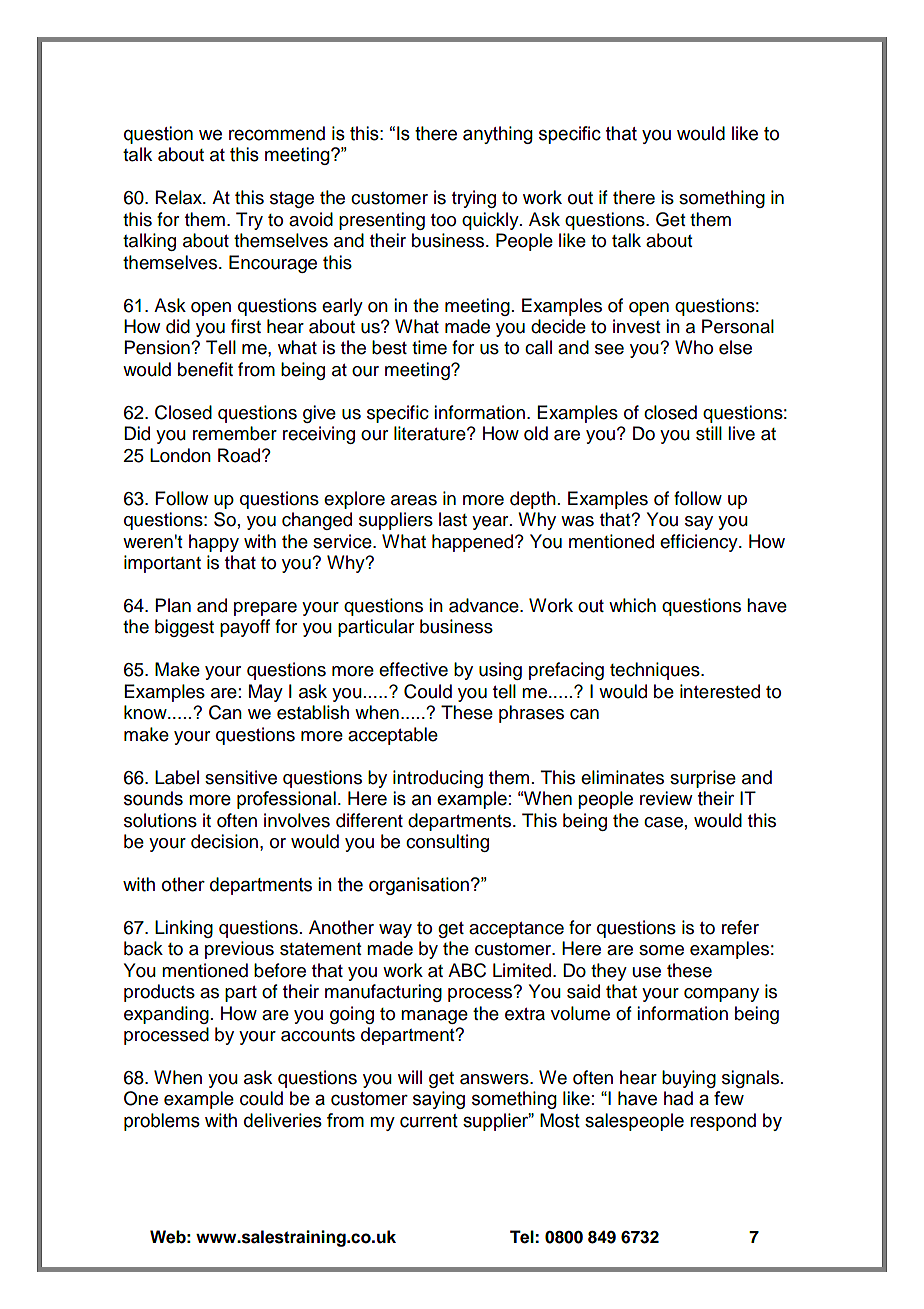 The height and width of the document is (1309, 924). Describe the element at coordinates (474, 199) in the document. I see `trying` at that location.
